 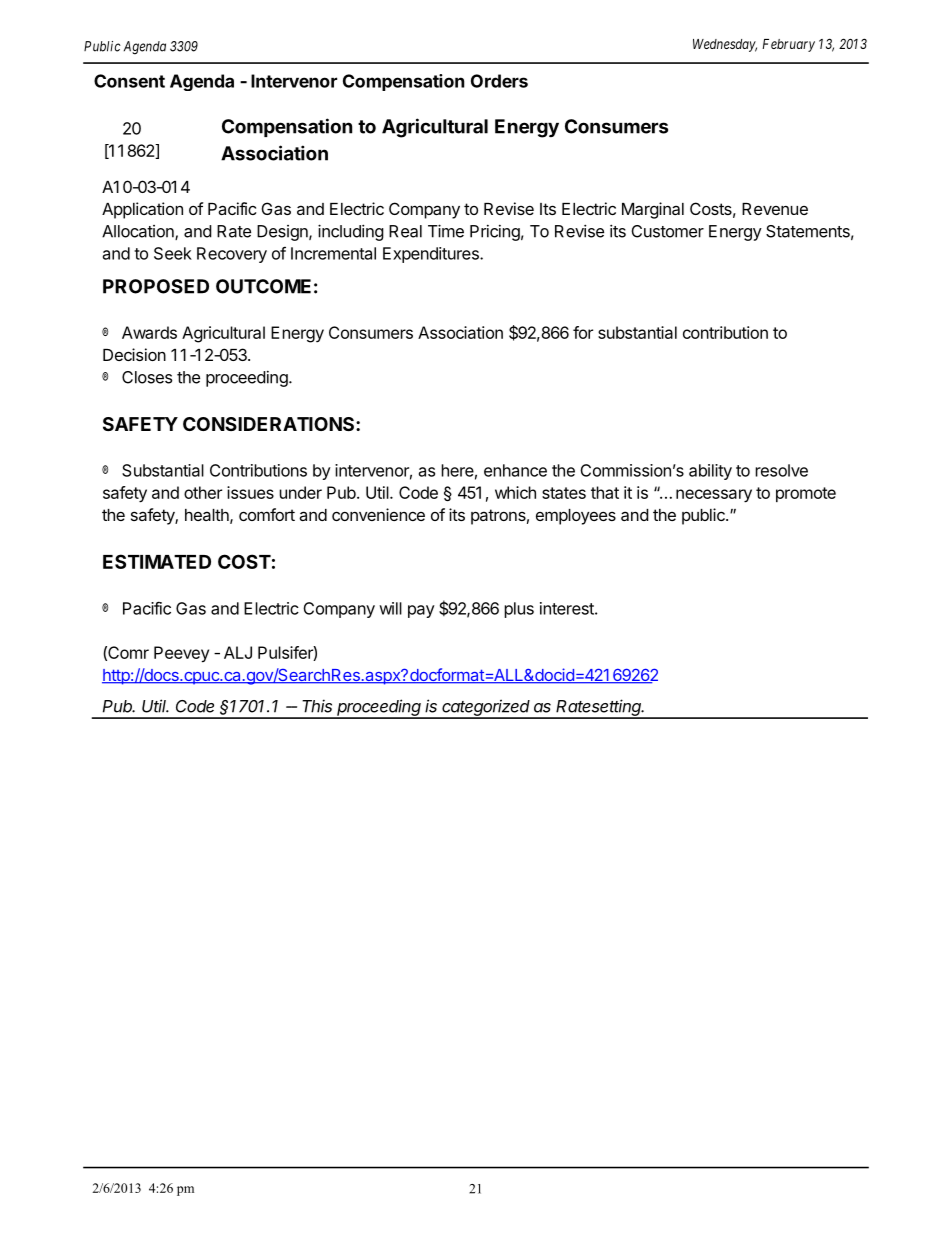 What do you see at coordinates (519, 610) in the screenshot?
I see `plus` at bounding box center [519, 610].
